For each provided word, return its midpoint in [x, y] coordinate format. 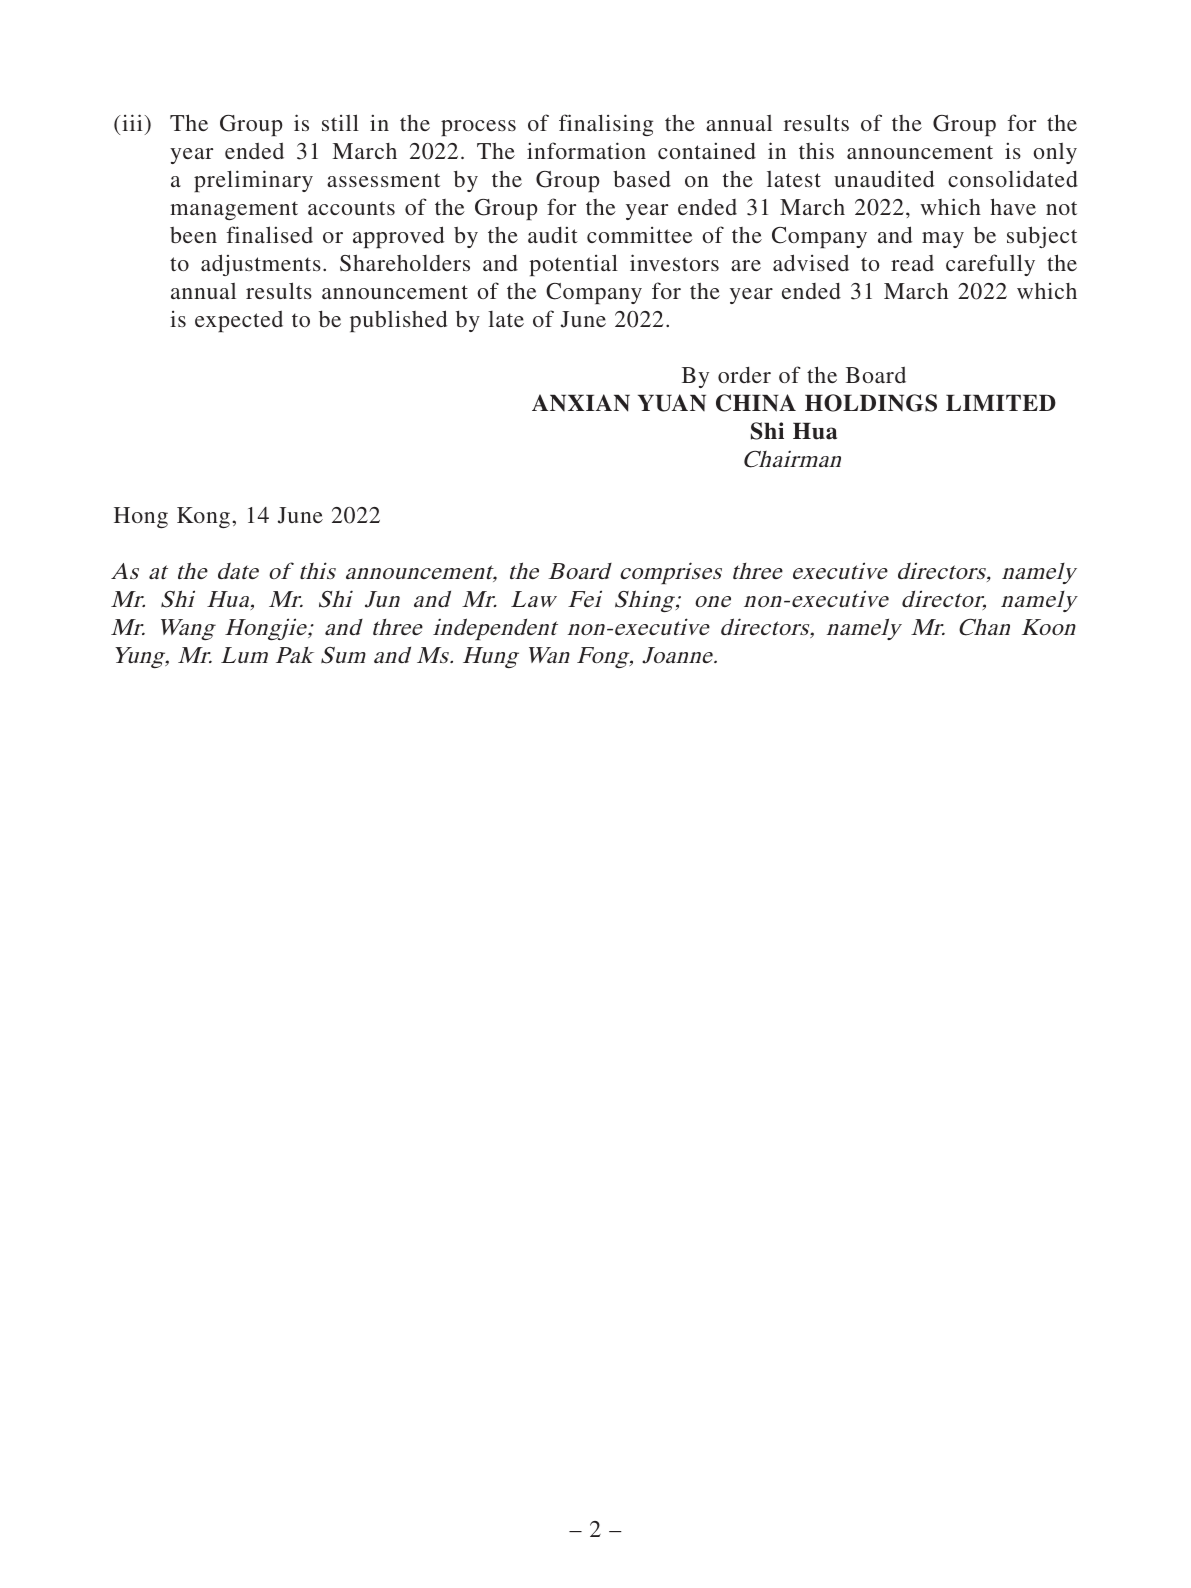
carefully [990, 265]
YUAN [672, 403]
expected [239, 321]
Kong [203, 517]
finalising [606, 125]
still [340, 122]
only [1055, 153]
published [398, 321]
